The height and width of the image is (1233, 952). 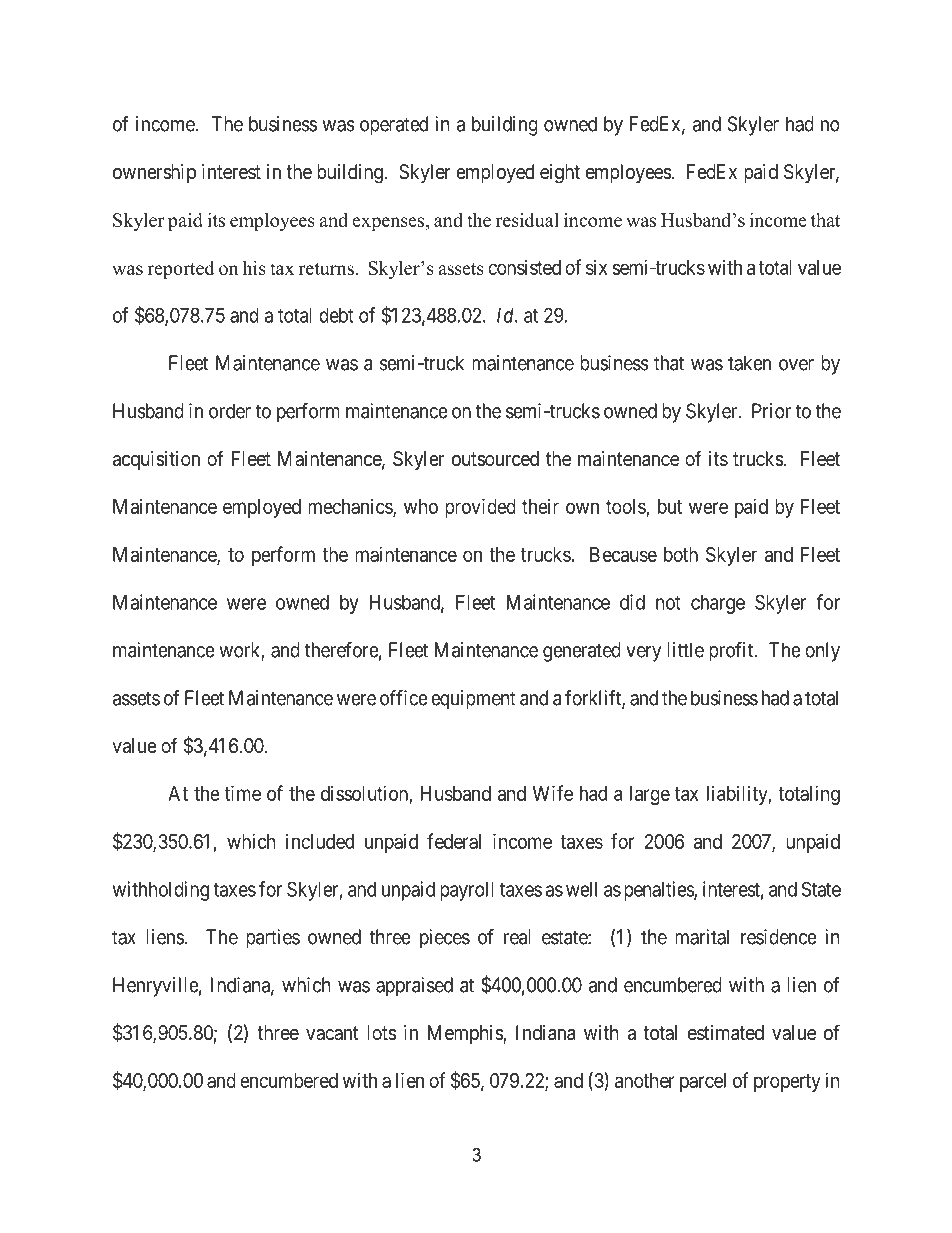 What do you see at coordinates (243, 793) in the image?
I see `time` at bounding box center [243, 793].
